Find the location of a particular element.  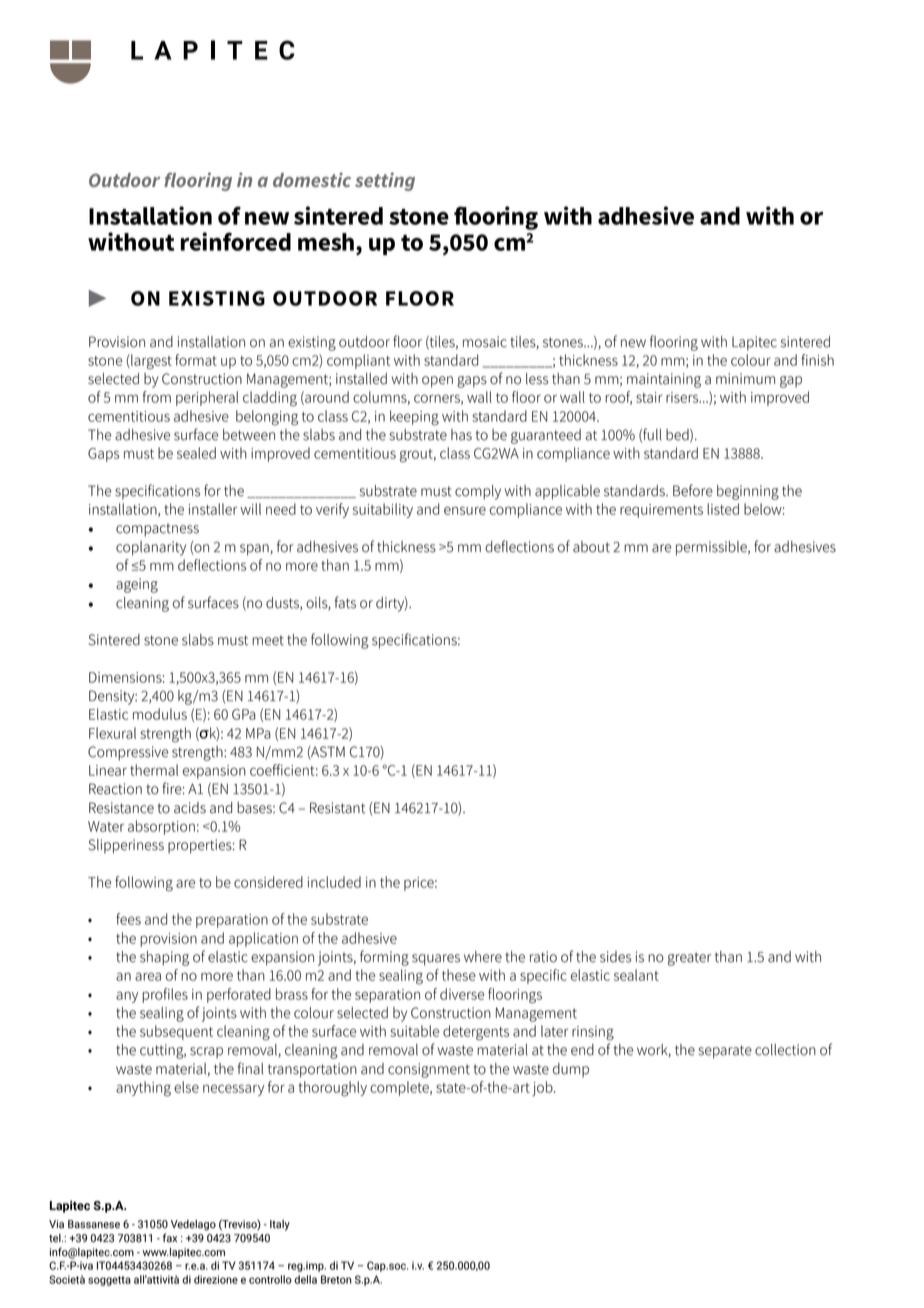

separate is located at coordinates (725, 1052).
